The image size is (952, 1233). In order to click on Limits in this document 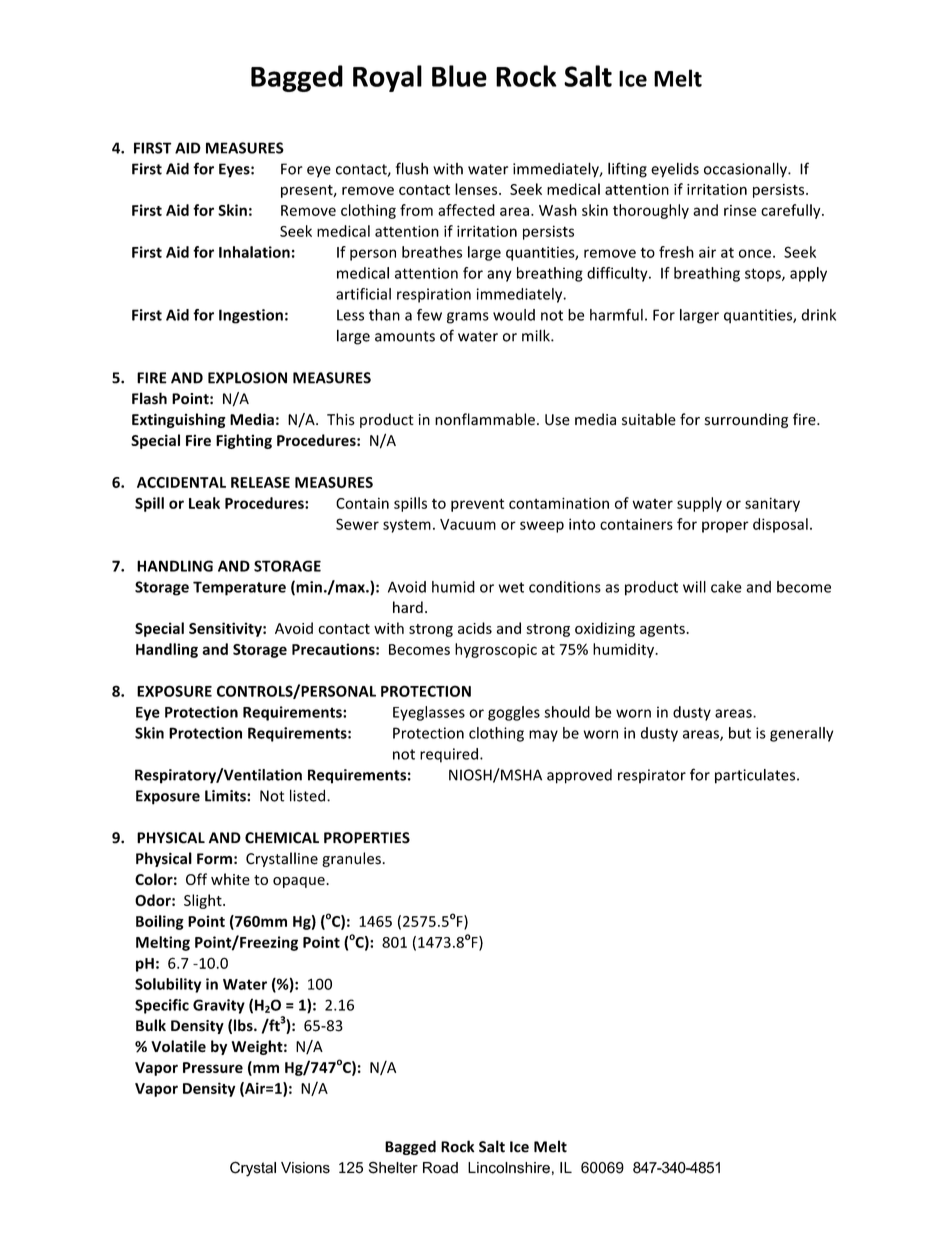, I will do `click(226, 796)`.
